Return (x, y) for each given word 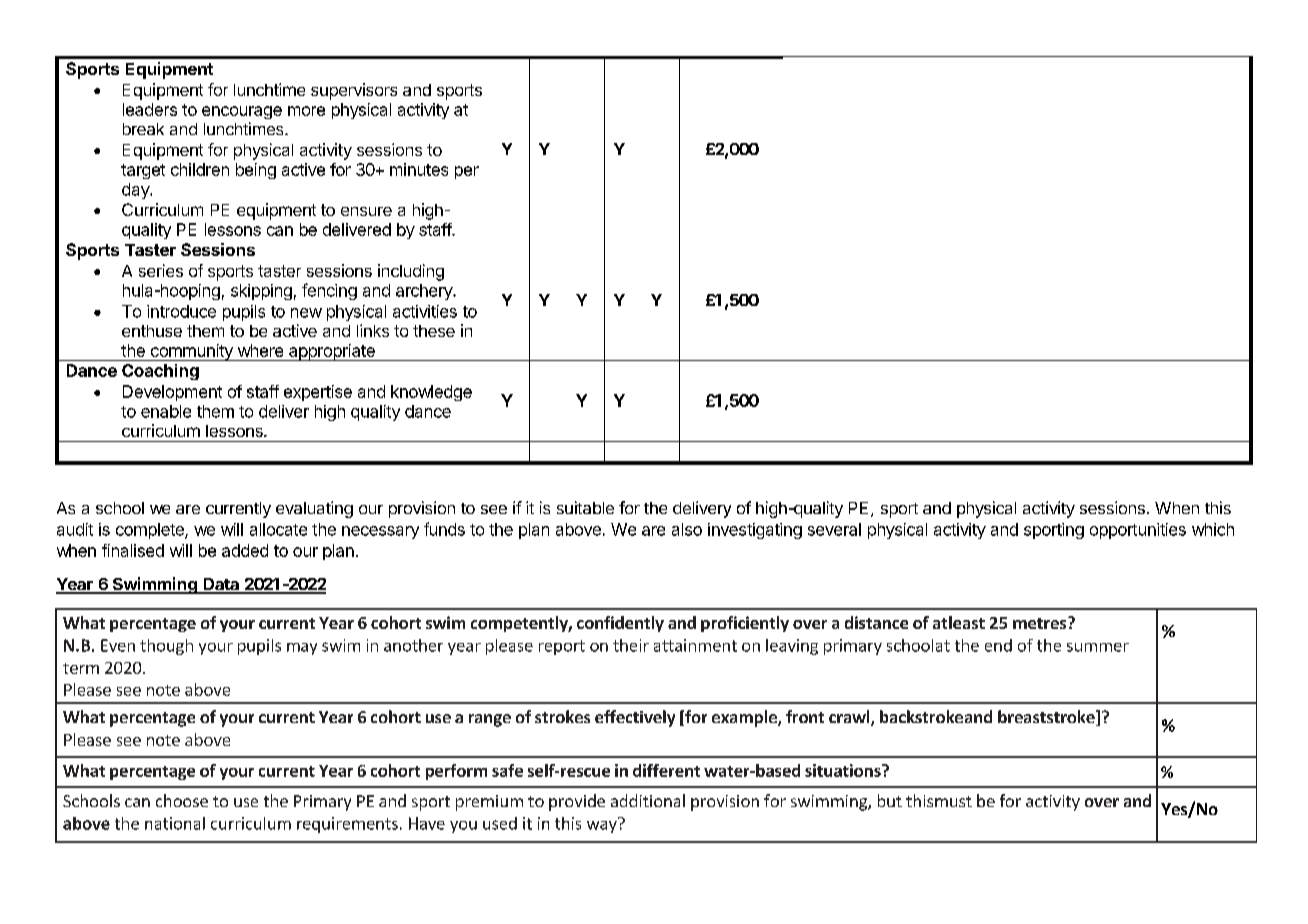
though (166, 647)
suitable (585, 507)
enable (166, 411)
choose (182, 800)
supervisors (354, 91)
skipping (261, 292)
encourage (242, 112)
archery (425, 292)
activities (425, 311)
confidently (620, 624)
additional (648, 800)
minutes (419, 169)
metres (1041, 623)
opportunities (1138, 531)
